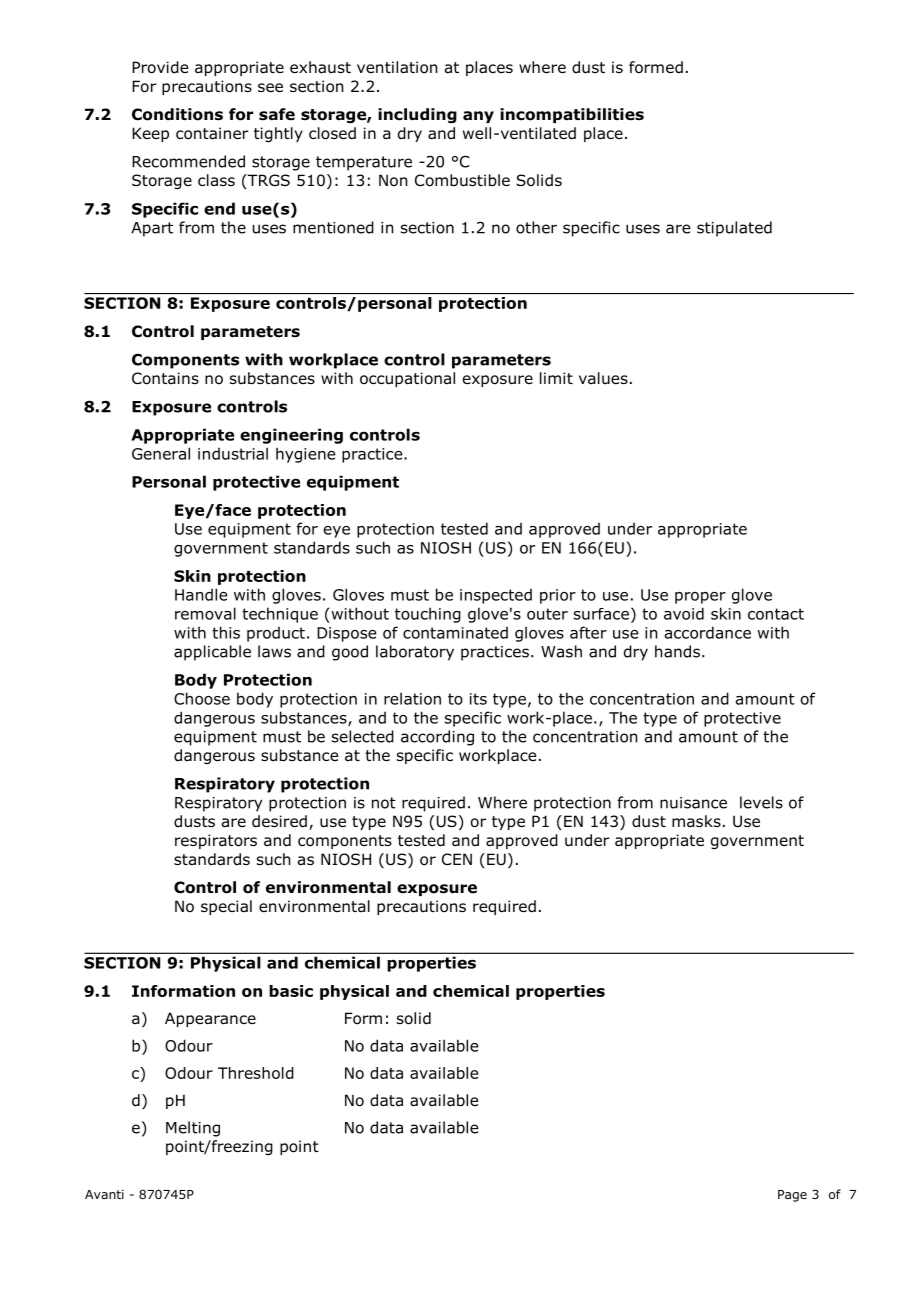 The image size is (924, 1308). What do you see at coordinates (177, 114) in the screenshot?
I see `Conditions` at bounding box center [177, 114].
